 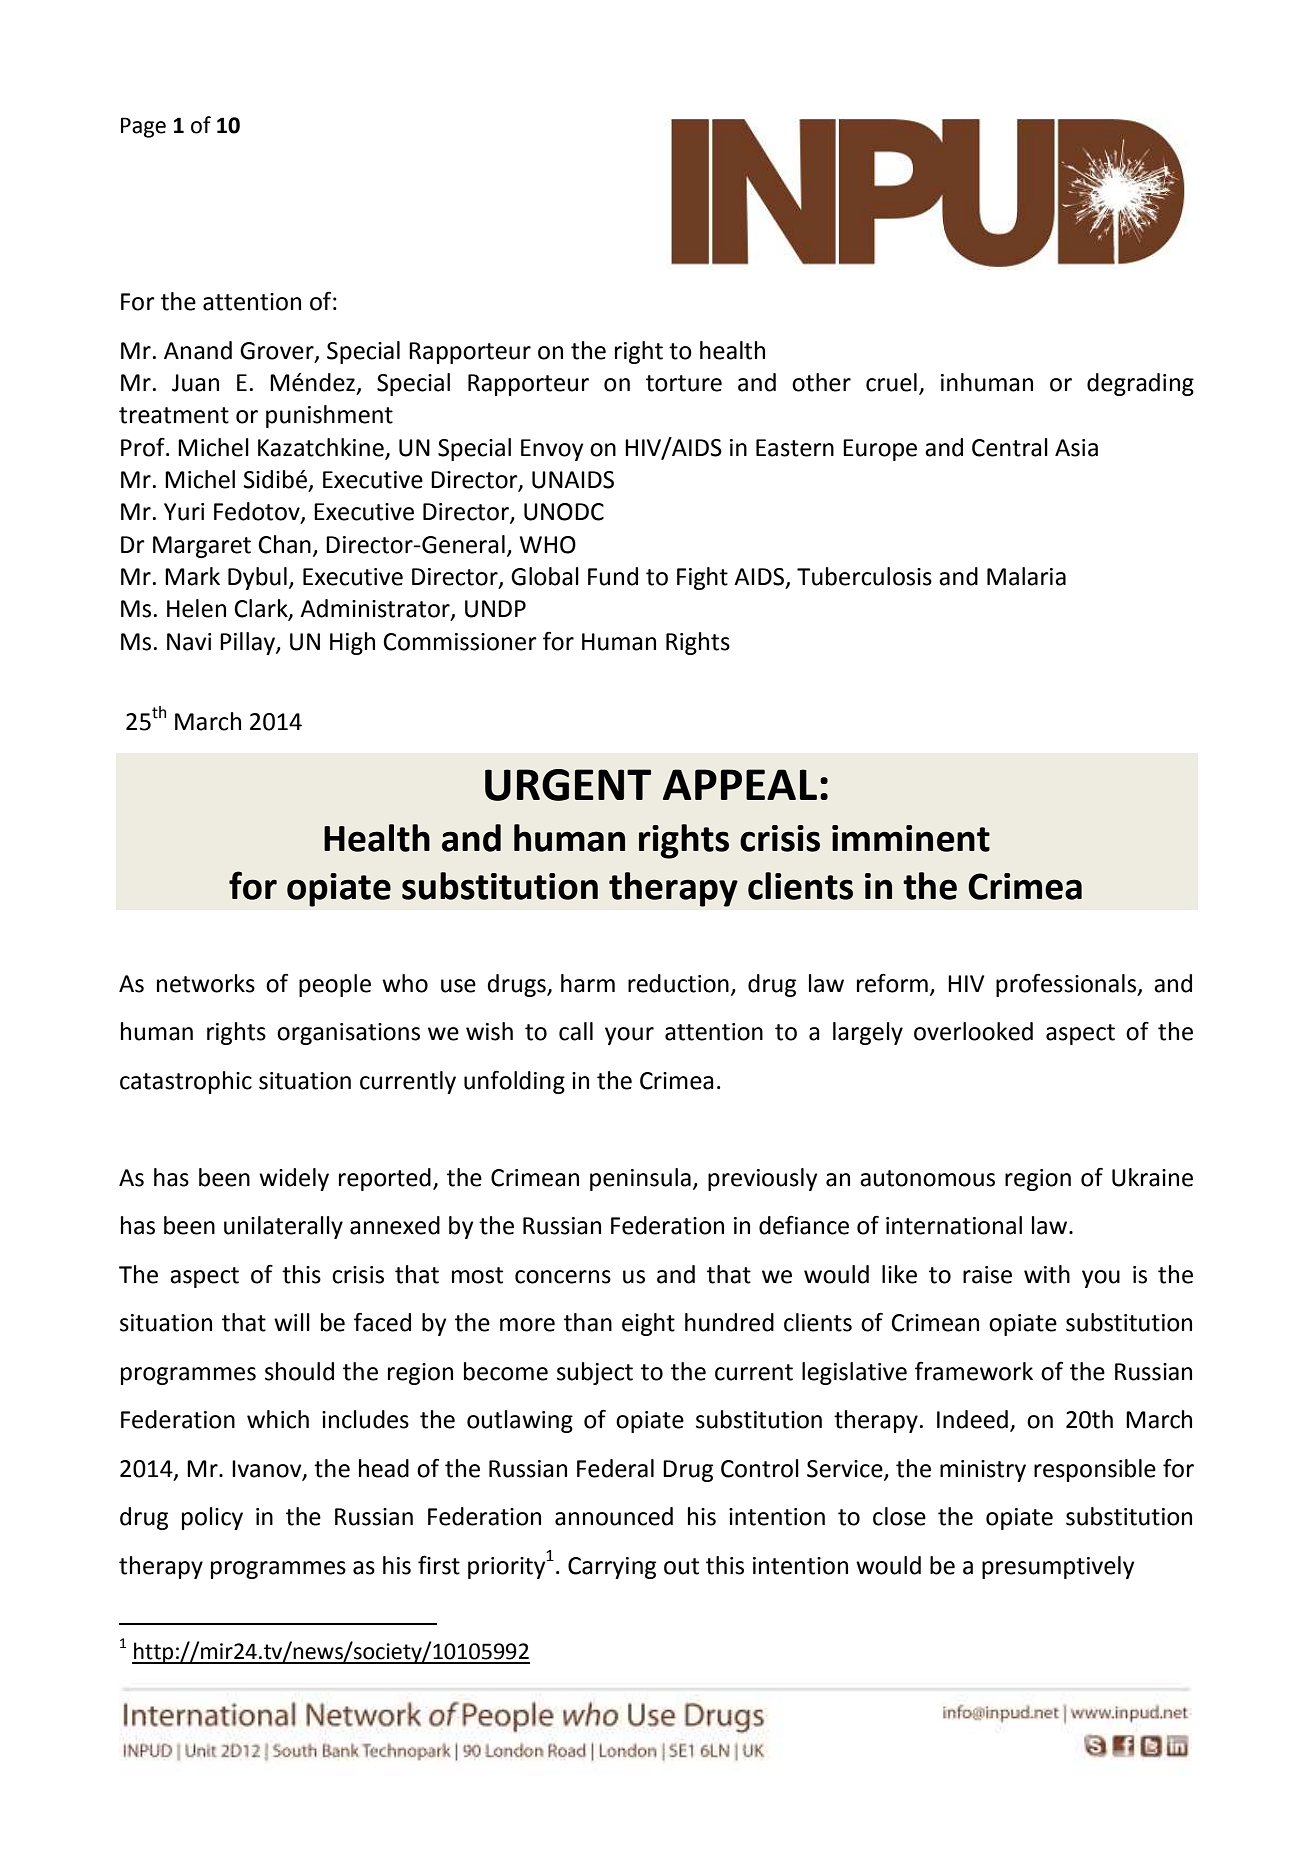 What do you see at coordinates (684, 383) in the page?
I see `torture` at bounding box center [684, 383].
